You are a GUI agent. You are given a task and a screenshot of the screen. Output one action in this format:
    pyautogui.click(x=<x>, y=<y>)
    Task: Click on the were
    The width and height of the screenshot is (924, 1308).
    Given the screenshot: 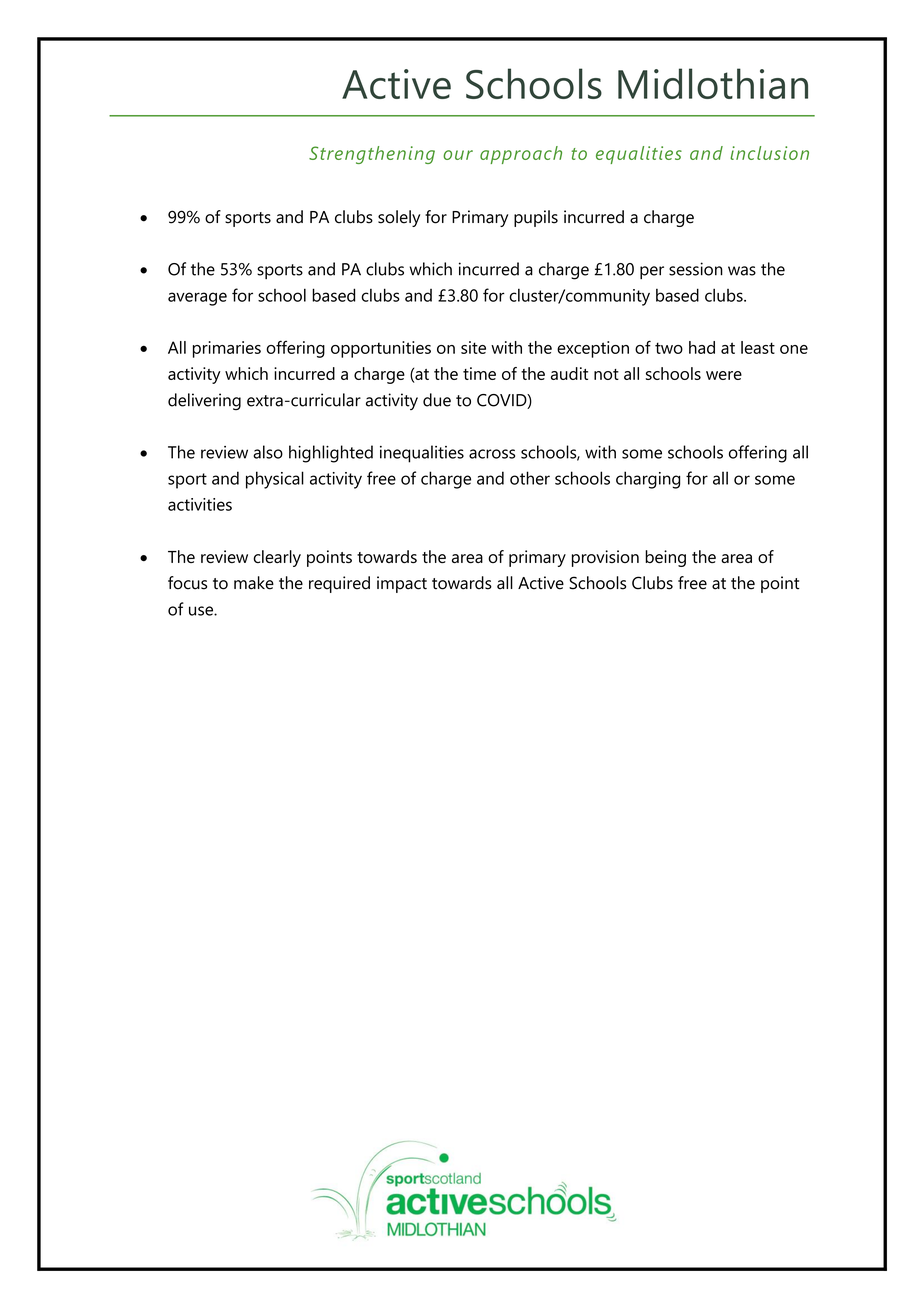 What is the action you would take?
    pyautogui.click(x=724, y=375)
